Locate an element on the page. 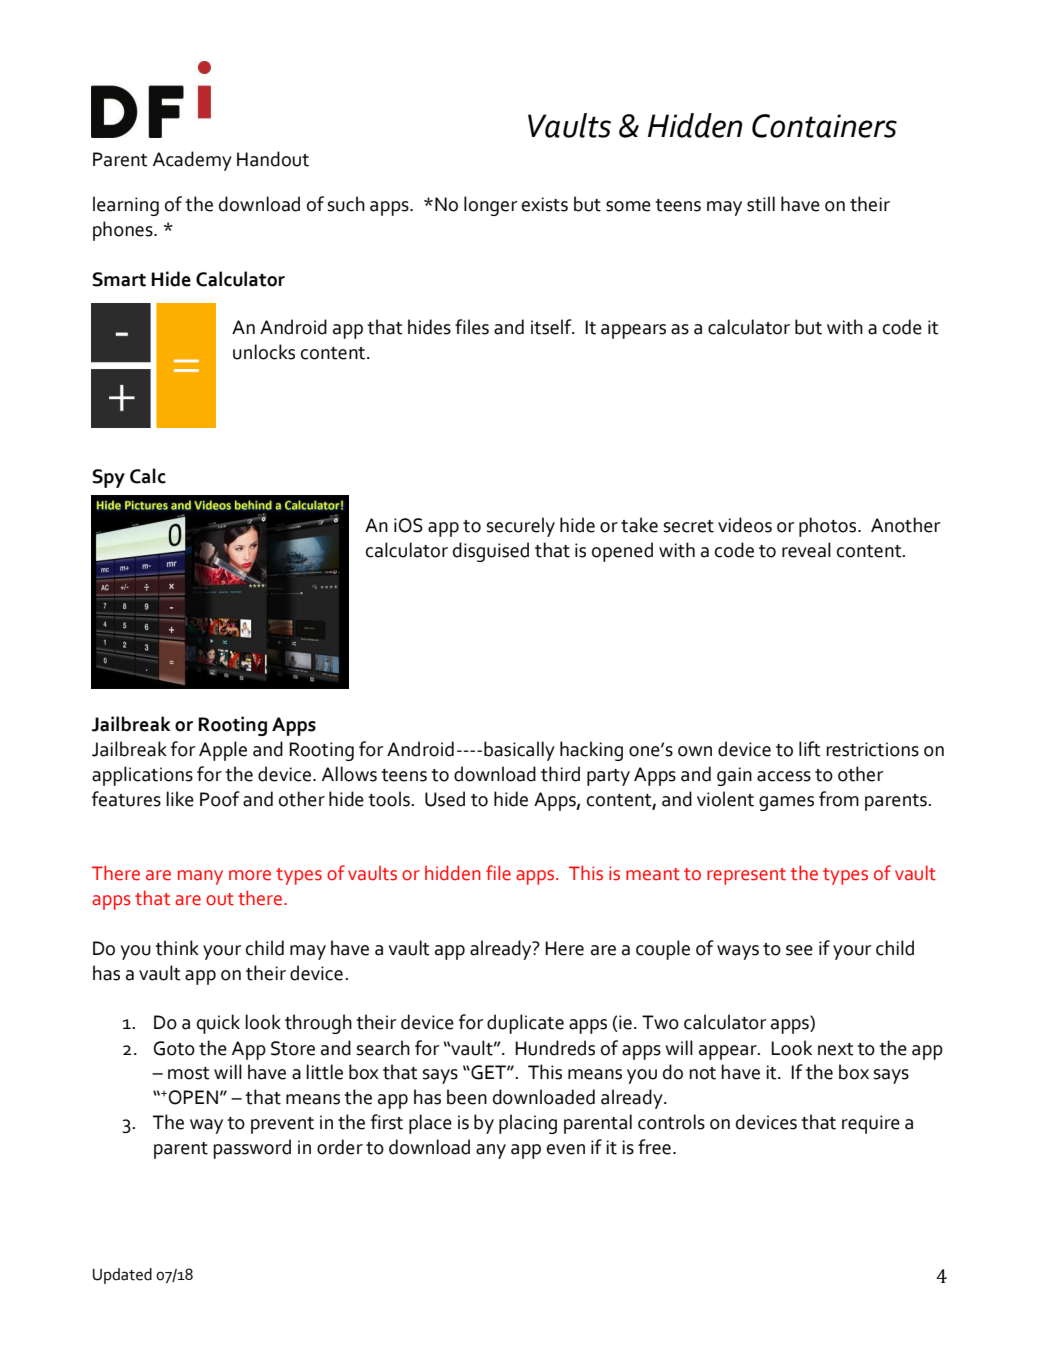 The width and height of the document is (1039, 1345). unlocks is located at coordinates (264, 352).
